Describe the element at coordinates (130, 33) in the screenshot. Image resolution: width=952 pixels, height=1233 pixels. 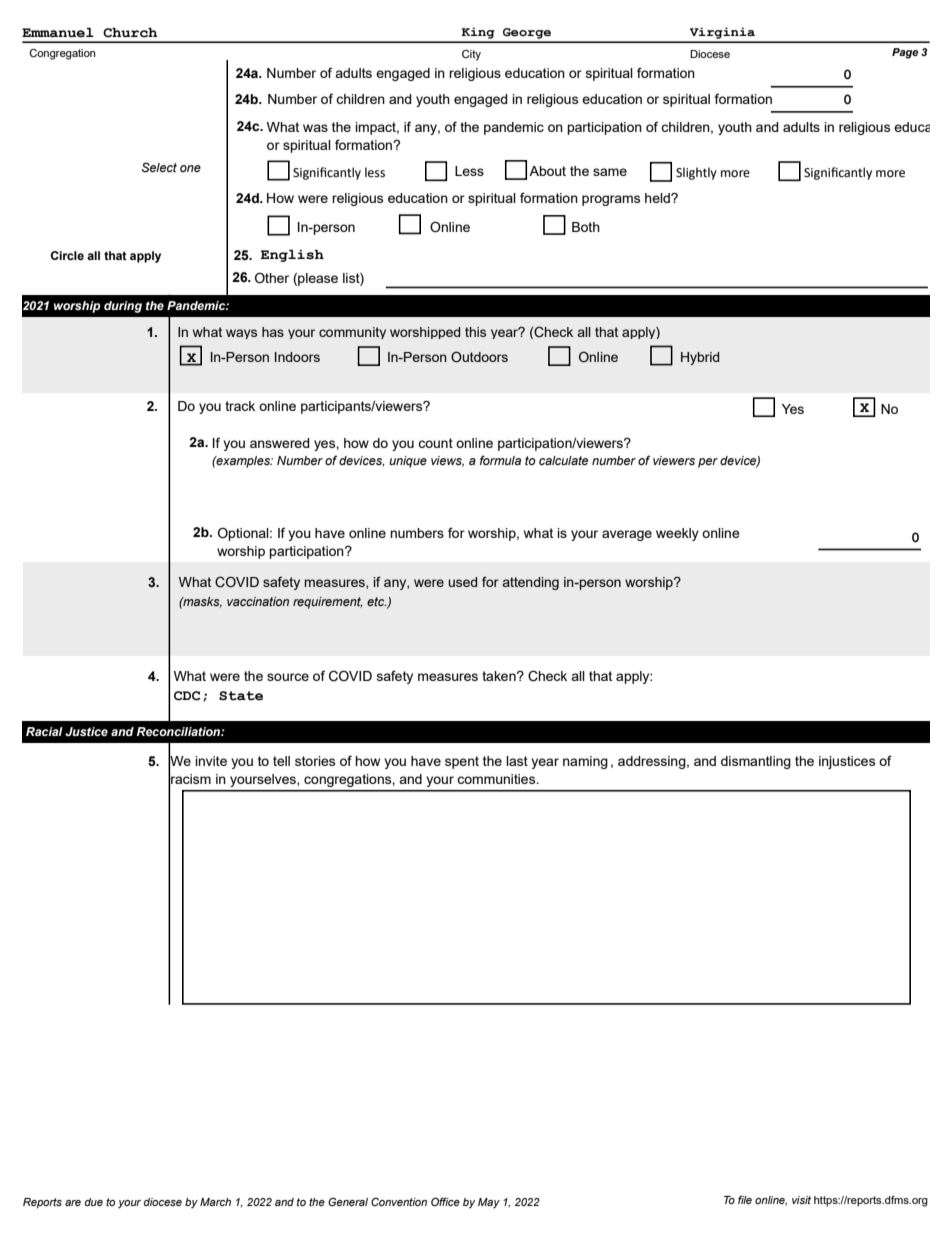
I see `Church` at that location.
